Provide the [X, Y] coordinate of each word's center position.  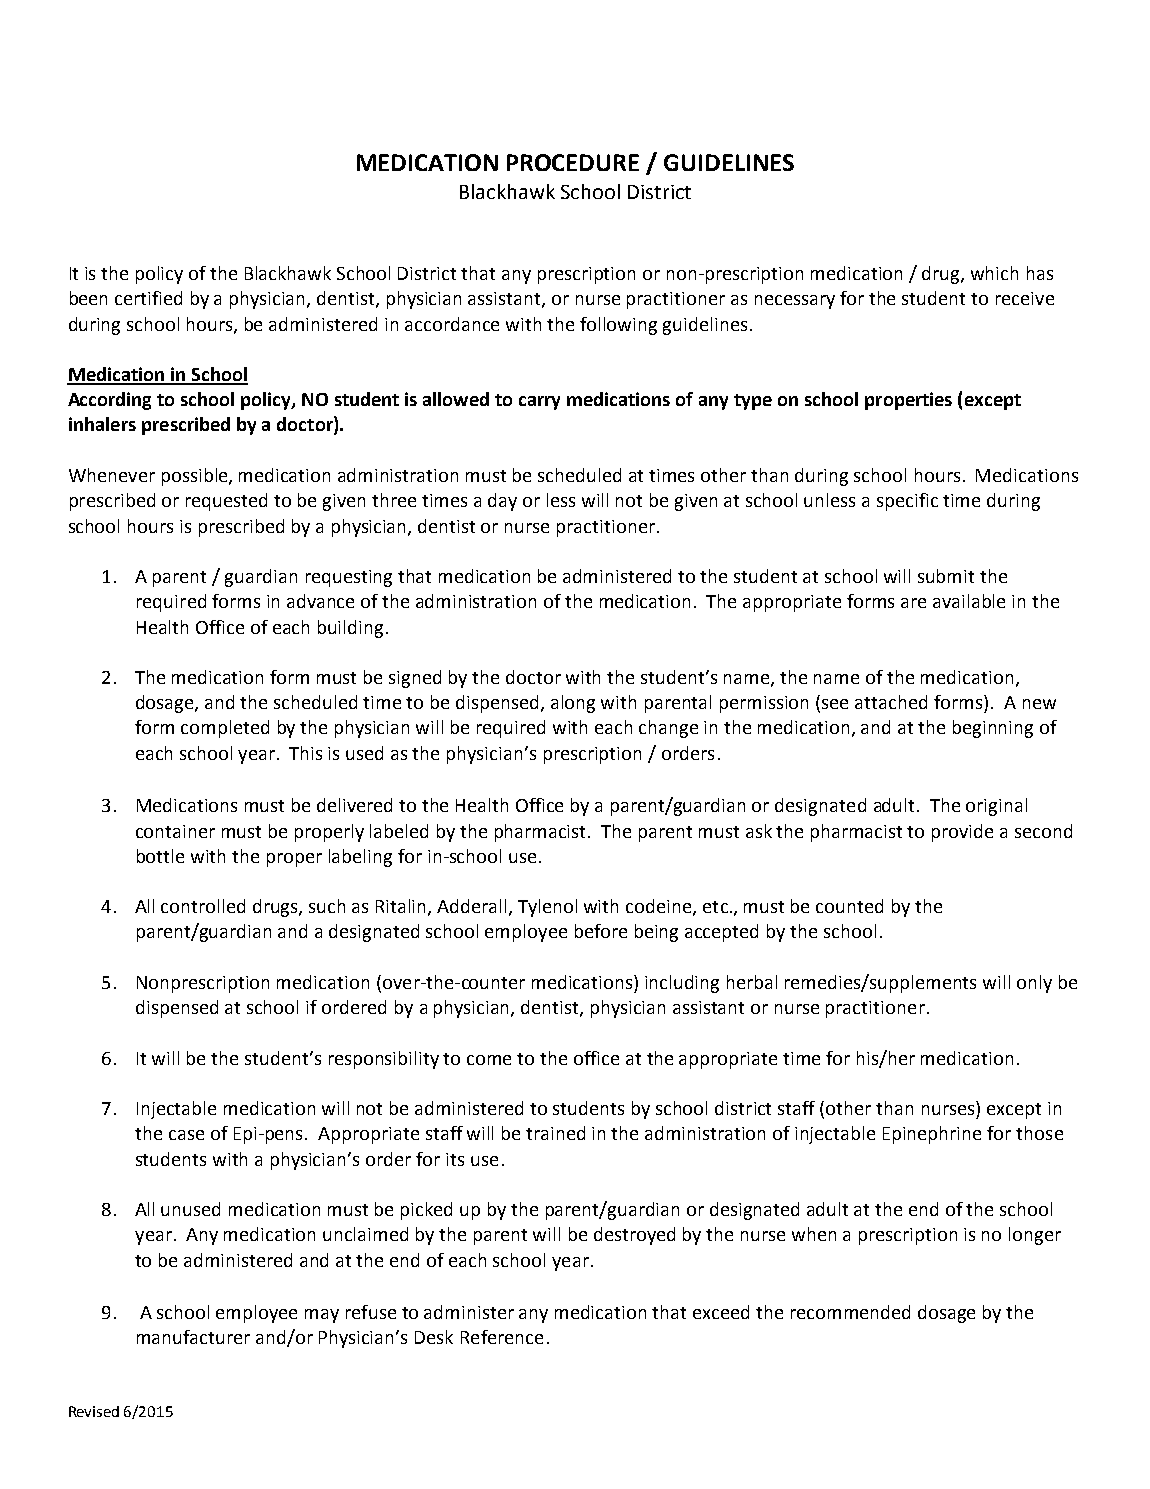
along [573, 704]
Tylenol [547, 908]
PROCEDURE [573, 162]
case [186, 1135]
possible [196, 477]
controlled [203, 906]
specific [907, 502]
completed [225, 729]
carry [539, 403]
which [994, 273]
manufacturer [193, 1337]
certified [148, 298]
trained [555, 1133]
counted [849, 906]
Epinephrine [932, 1135]
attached [891, 702]
